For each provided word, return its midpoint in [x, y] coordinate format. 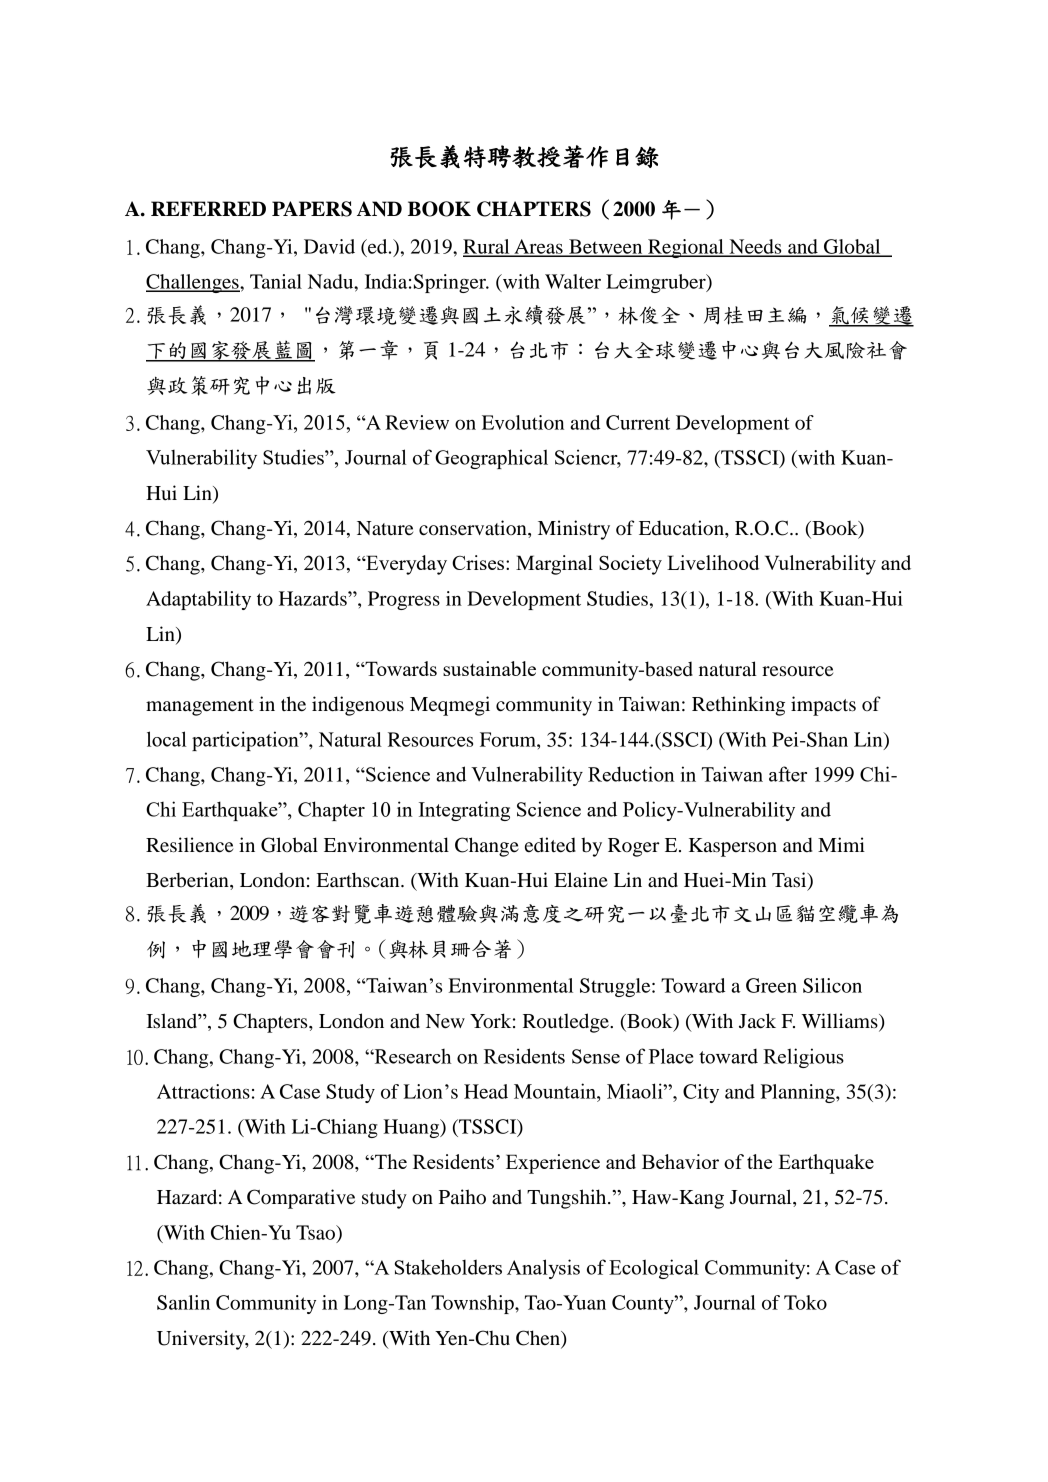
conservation [474, 529]
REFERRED [208, 208]
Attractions [203, 1091]
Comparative [301, 1199]
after [788, 774]
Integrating [464, 811]
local [167, 739]
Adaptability [198, 600]
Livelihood [713, 562]
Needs [755, 247]
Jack [757, 1021]
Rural [487, 247]
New [445, 1021]
